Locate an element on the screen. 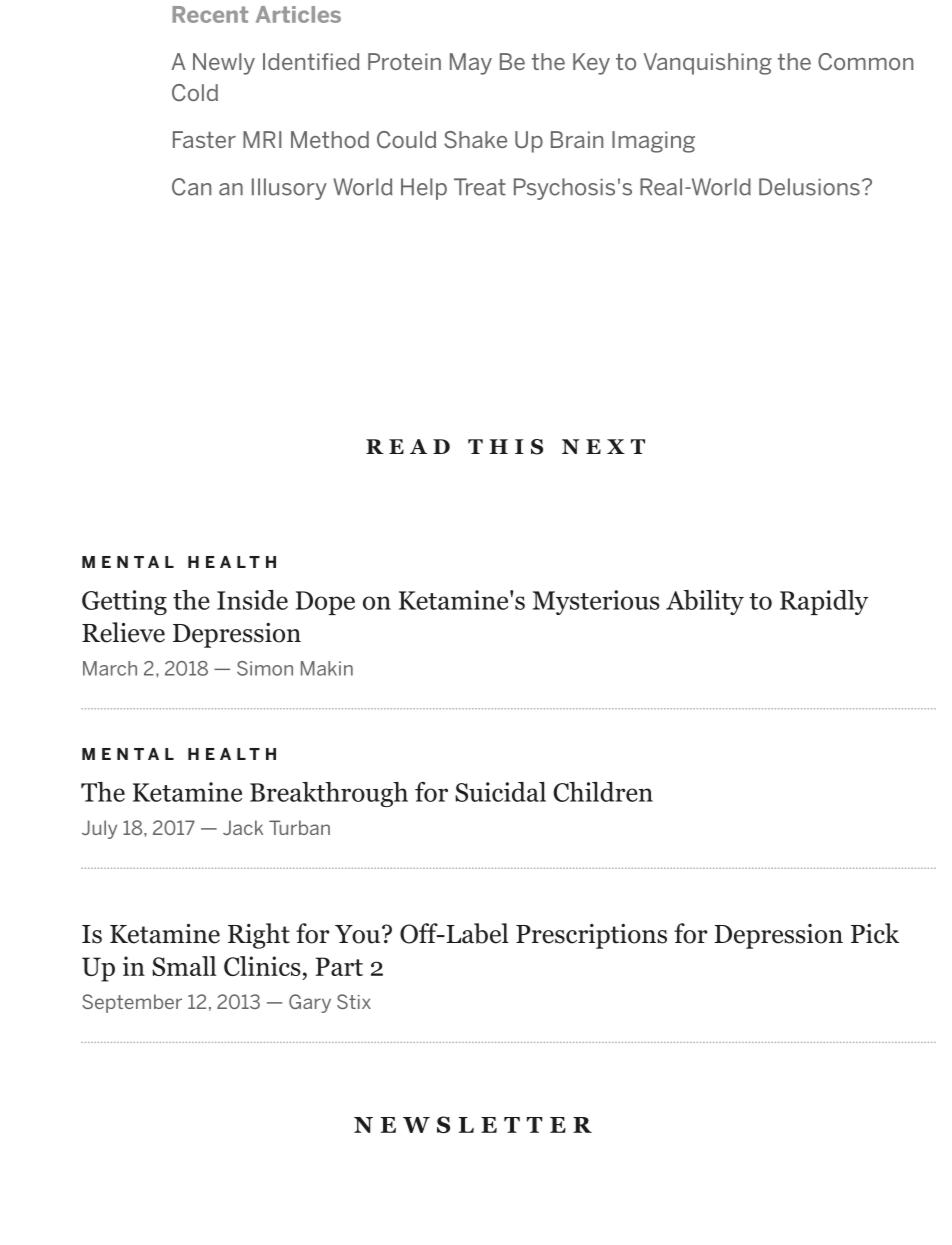  September is located at coordinates (132, 1003).
